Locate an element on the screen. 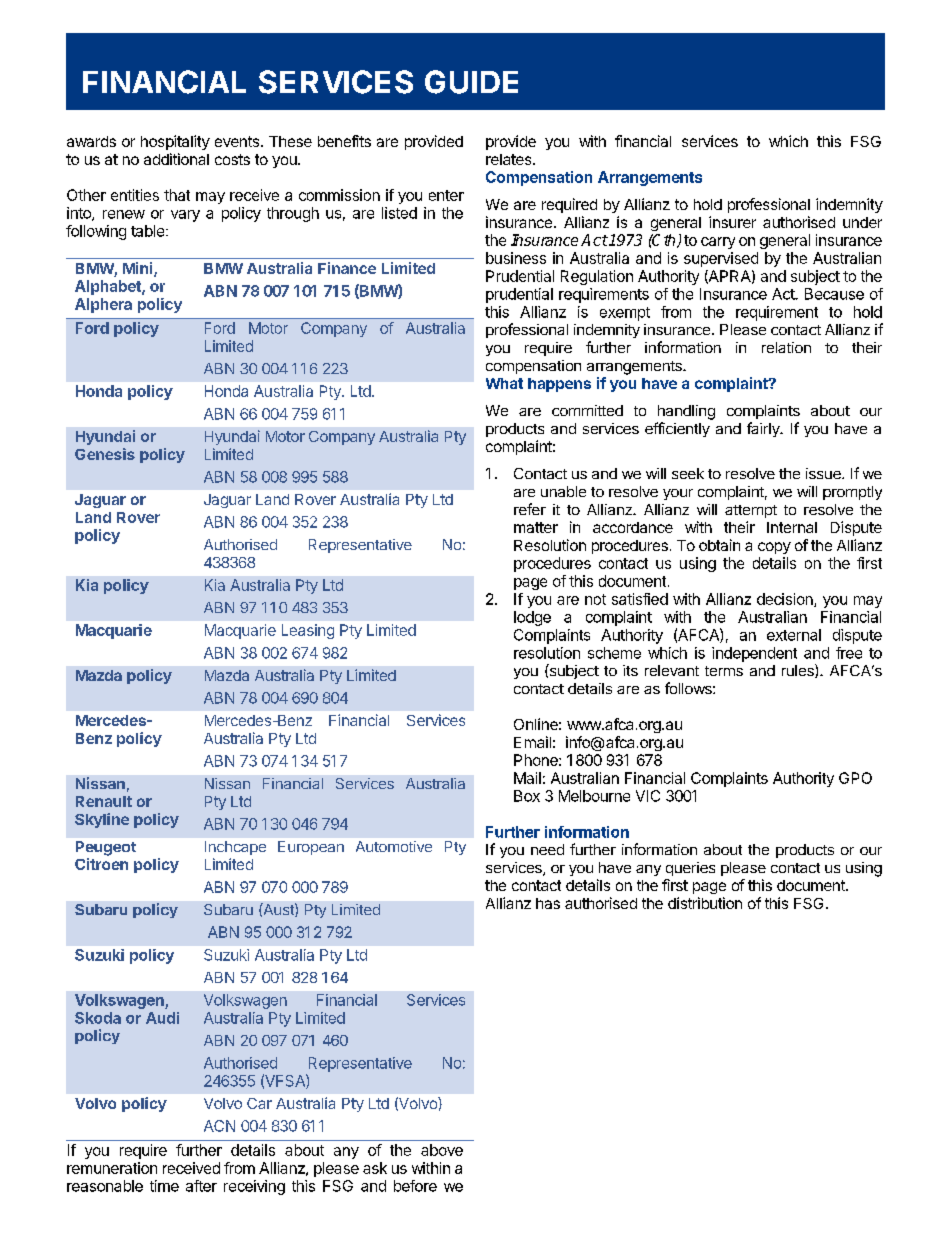  Leasing is located at coordinates (308, 631).
